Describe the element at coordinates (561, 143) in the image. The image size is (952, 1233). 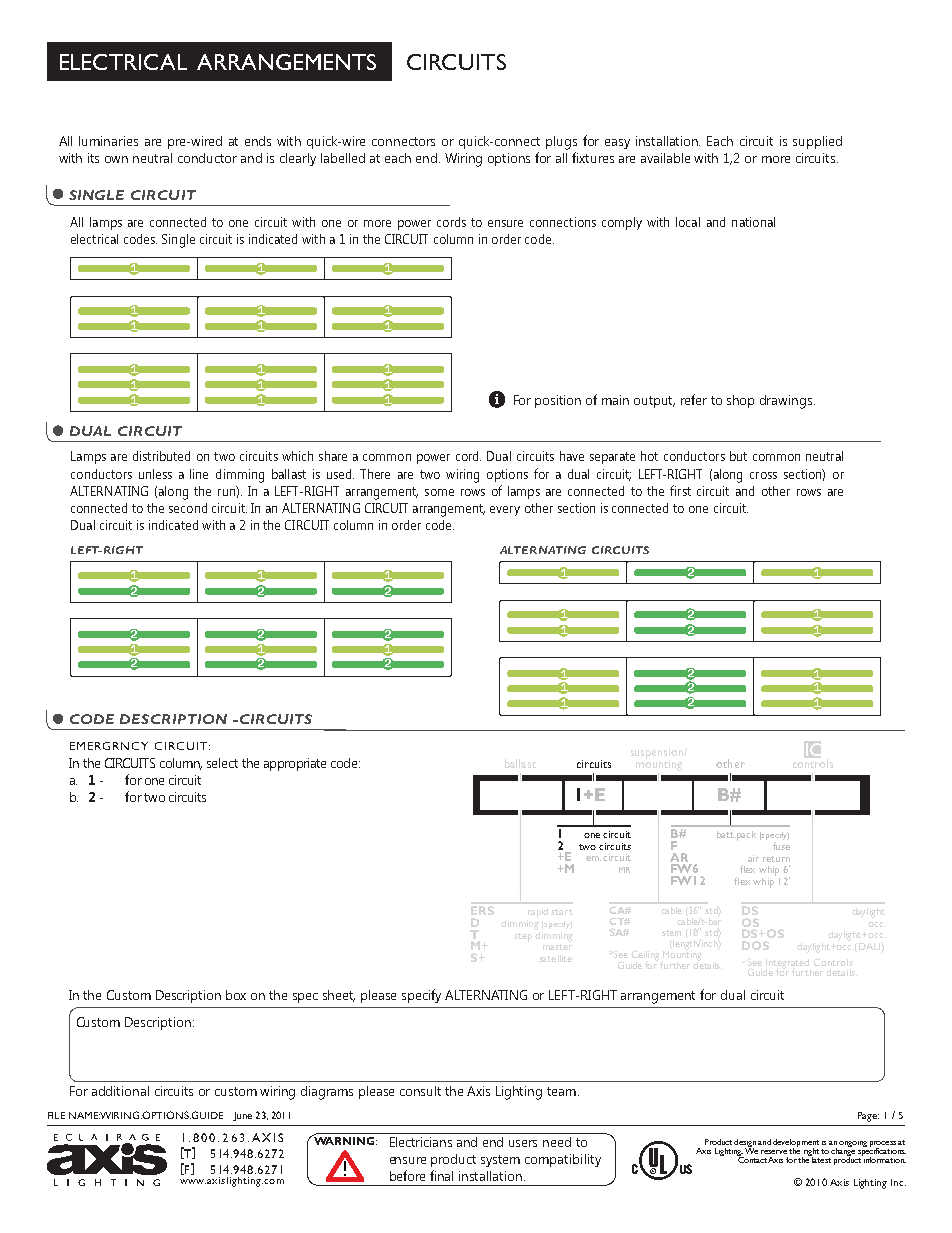
I see `plugs` at that location.
